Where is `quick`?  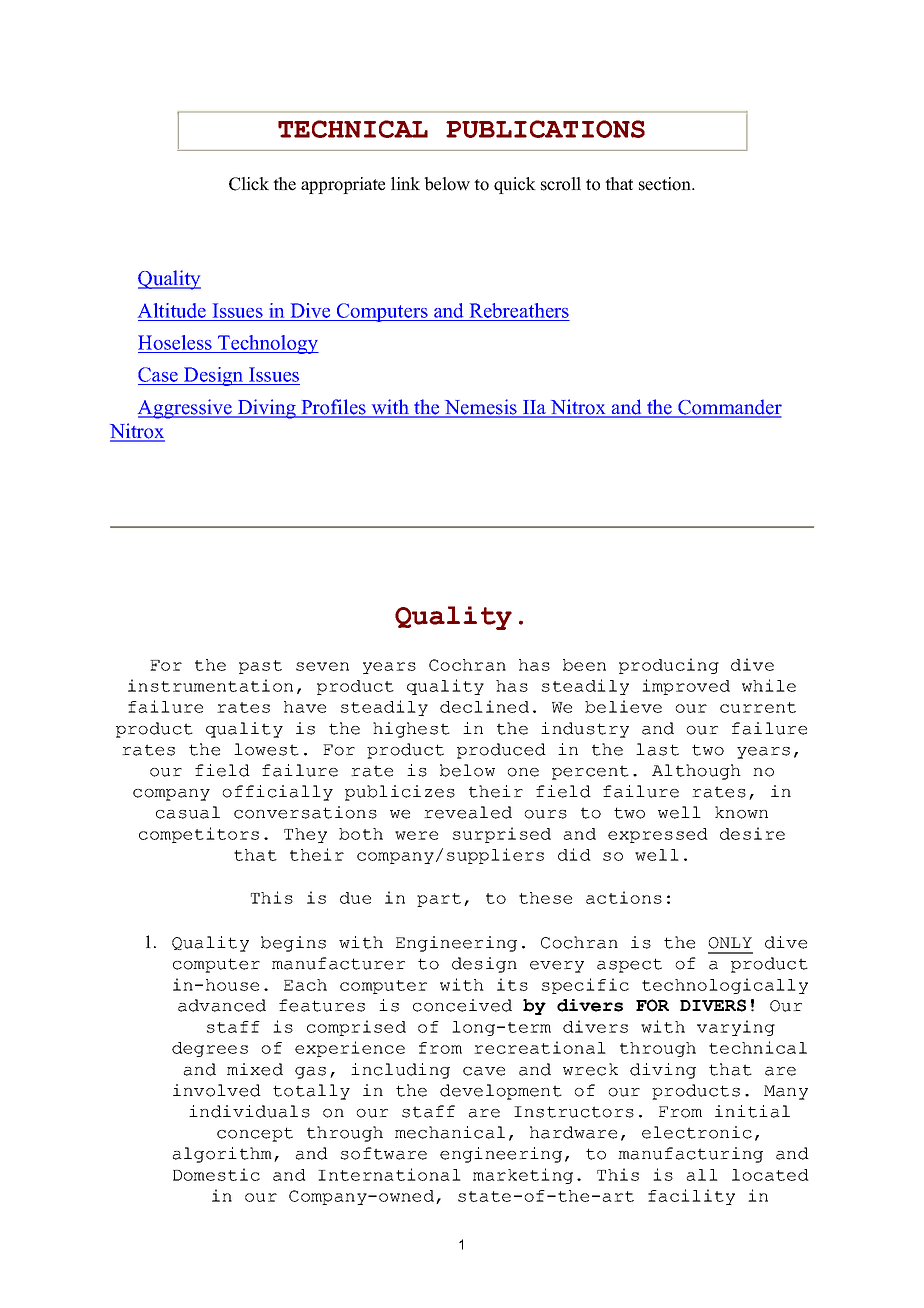
quick is located at coordinates (515, 185).
